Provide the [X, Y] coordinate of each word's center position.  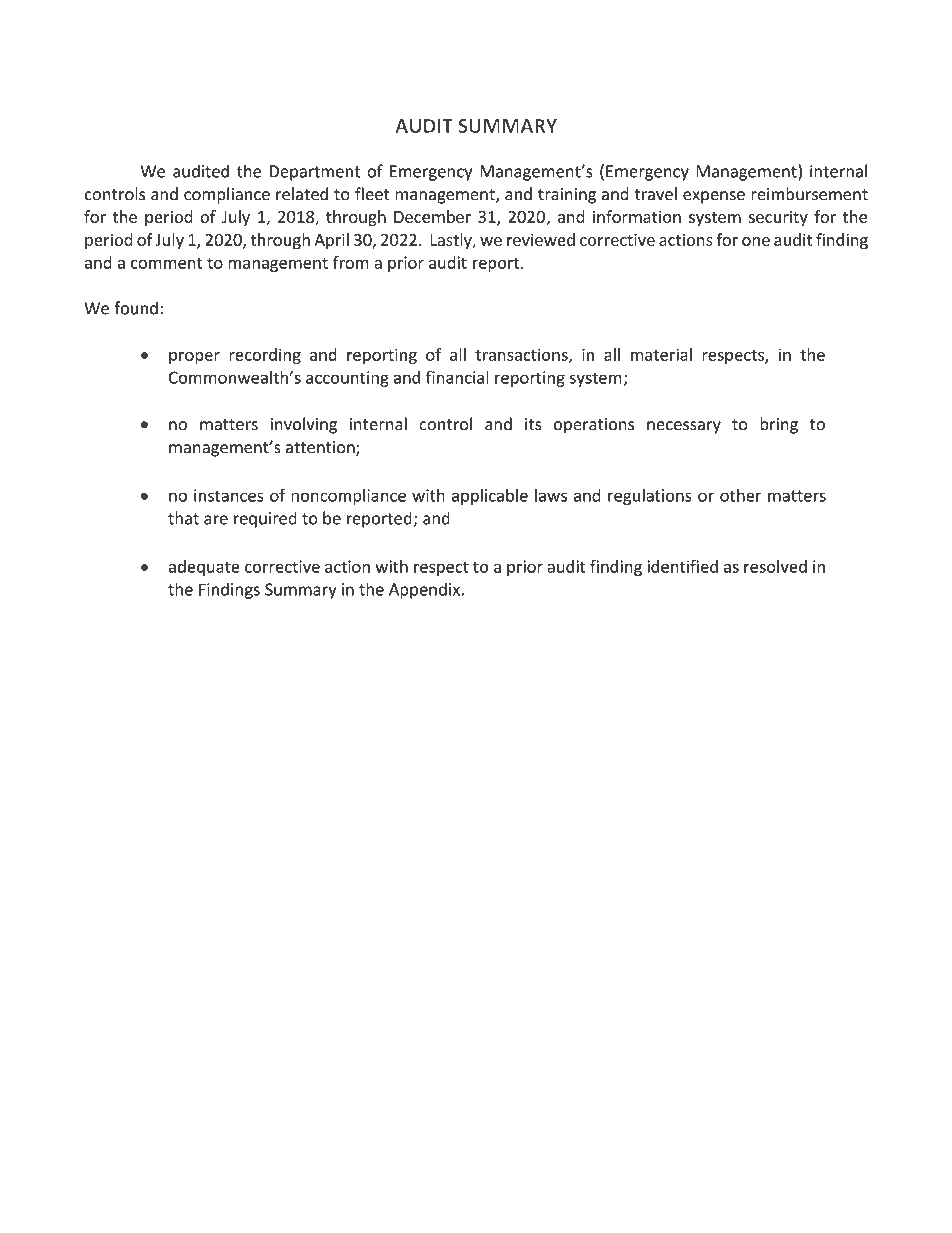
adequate [204, 568]
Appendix [424, 590]
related [302, 194]
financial [457, 377]
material [661, 354]
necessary [684, 427]
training [567, 196]
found [136, 308]
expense [714, 197]
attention [321, 448]
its [533, 424]
